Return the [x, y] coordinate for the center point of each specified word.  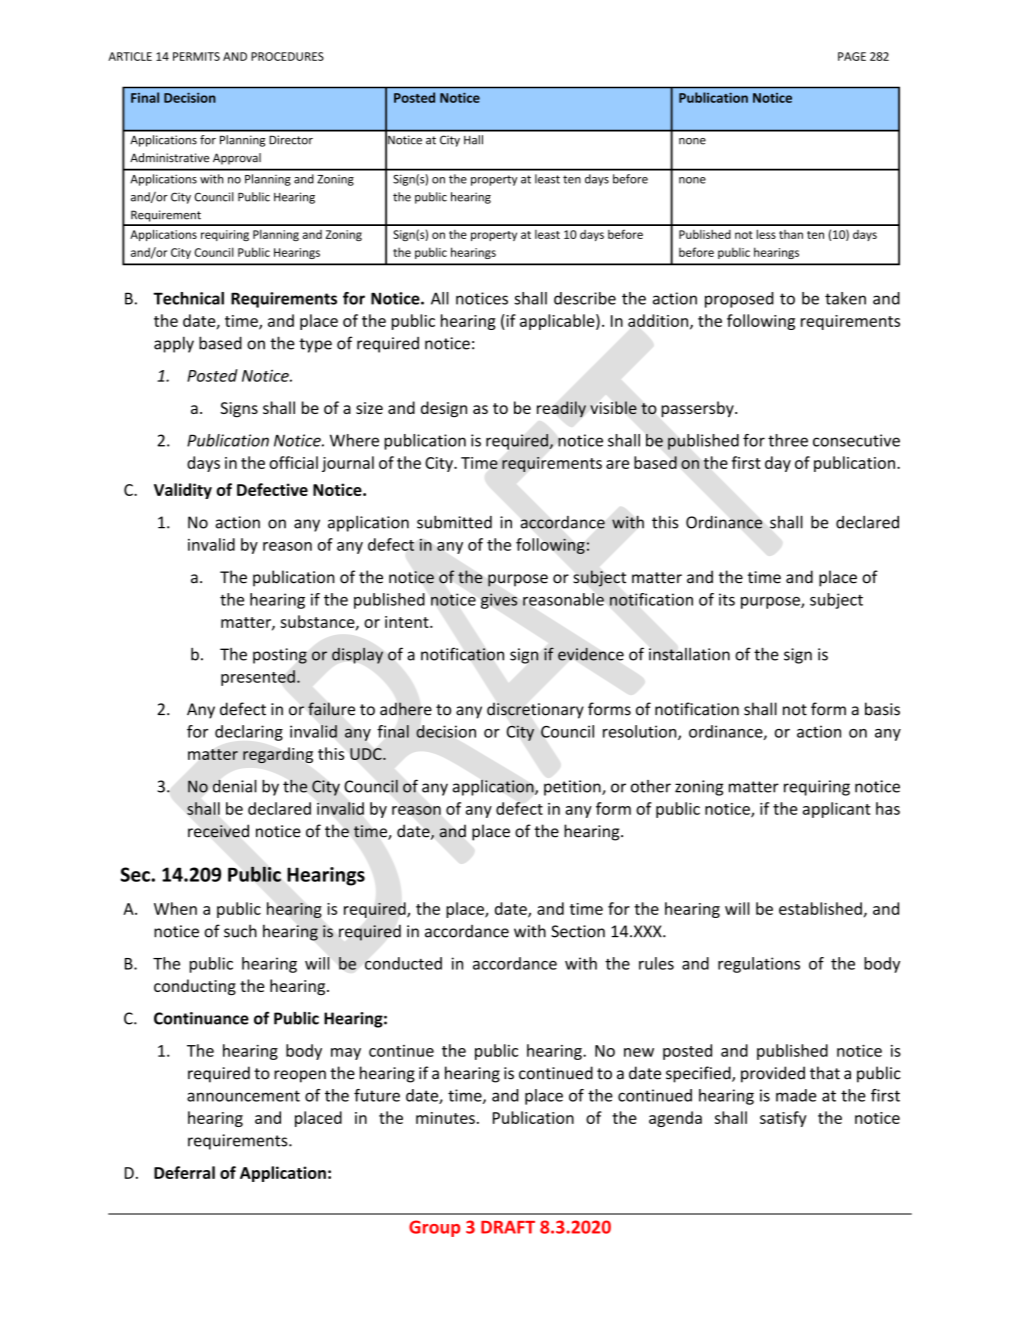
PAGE [852, 56]
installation [689, 654]
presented [258, 678]
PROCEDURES [287, 56]
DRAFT [508, 1227]
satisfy [783, 1119]
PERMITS [196, 56]
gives [499, 601]
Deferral [184, 1172]
